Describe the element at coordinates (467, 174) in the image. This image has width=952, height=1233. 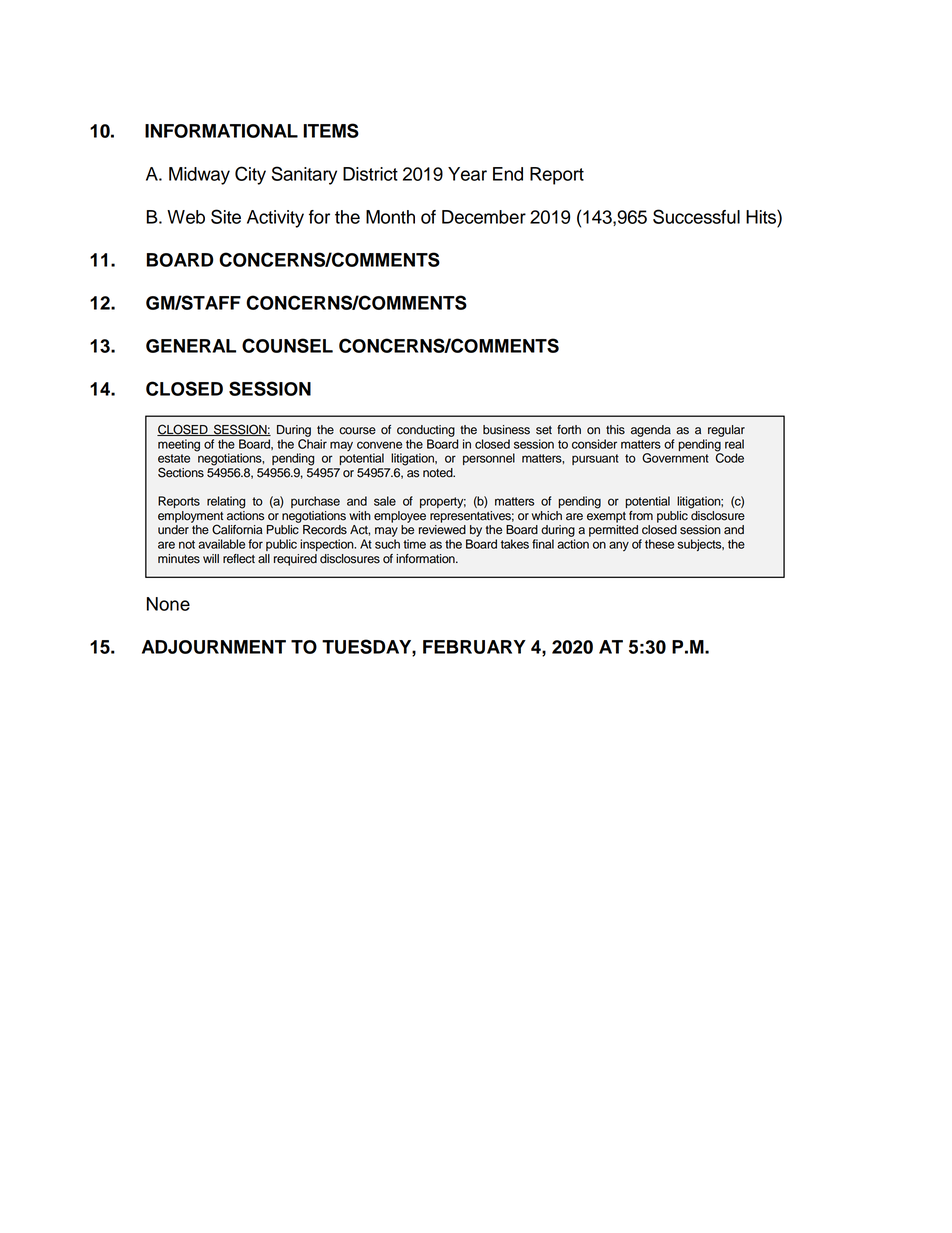
I see `Year` at that location.
